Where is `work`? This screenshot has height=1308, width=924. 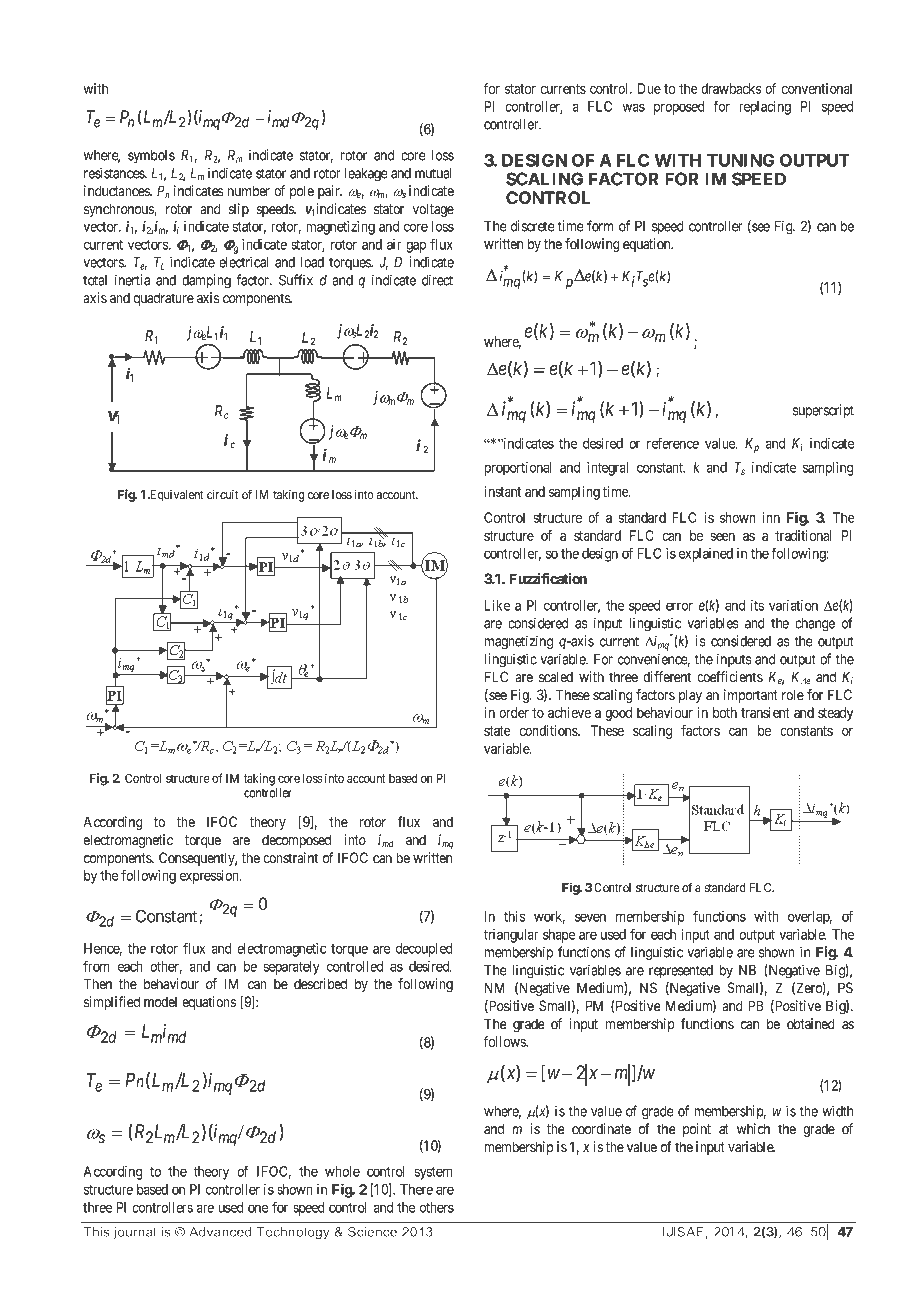 work is located at coordinates (549, 917).
